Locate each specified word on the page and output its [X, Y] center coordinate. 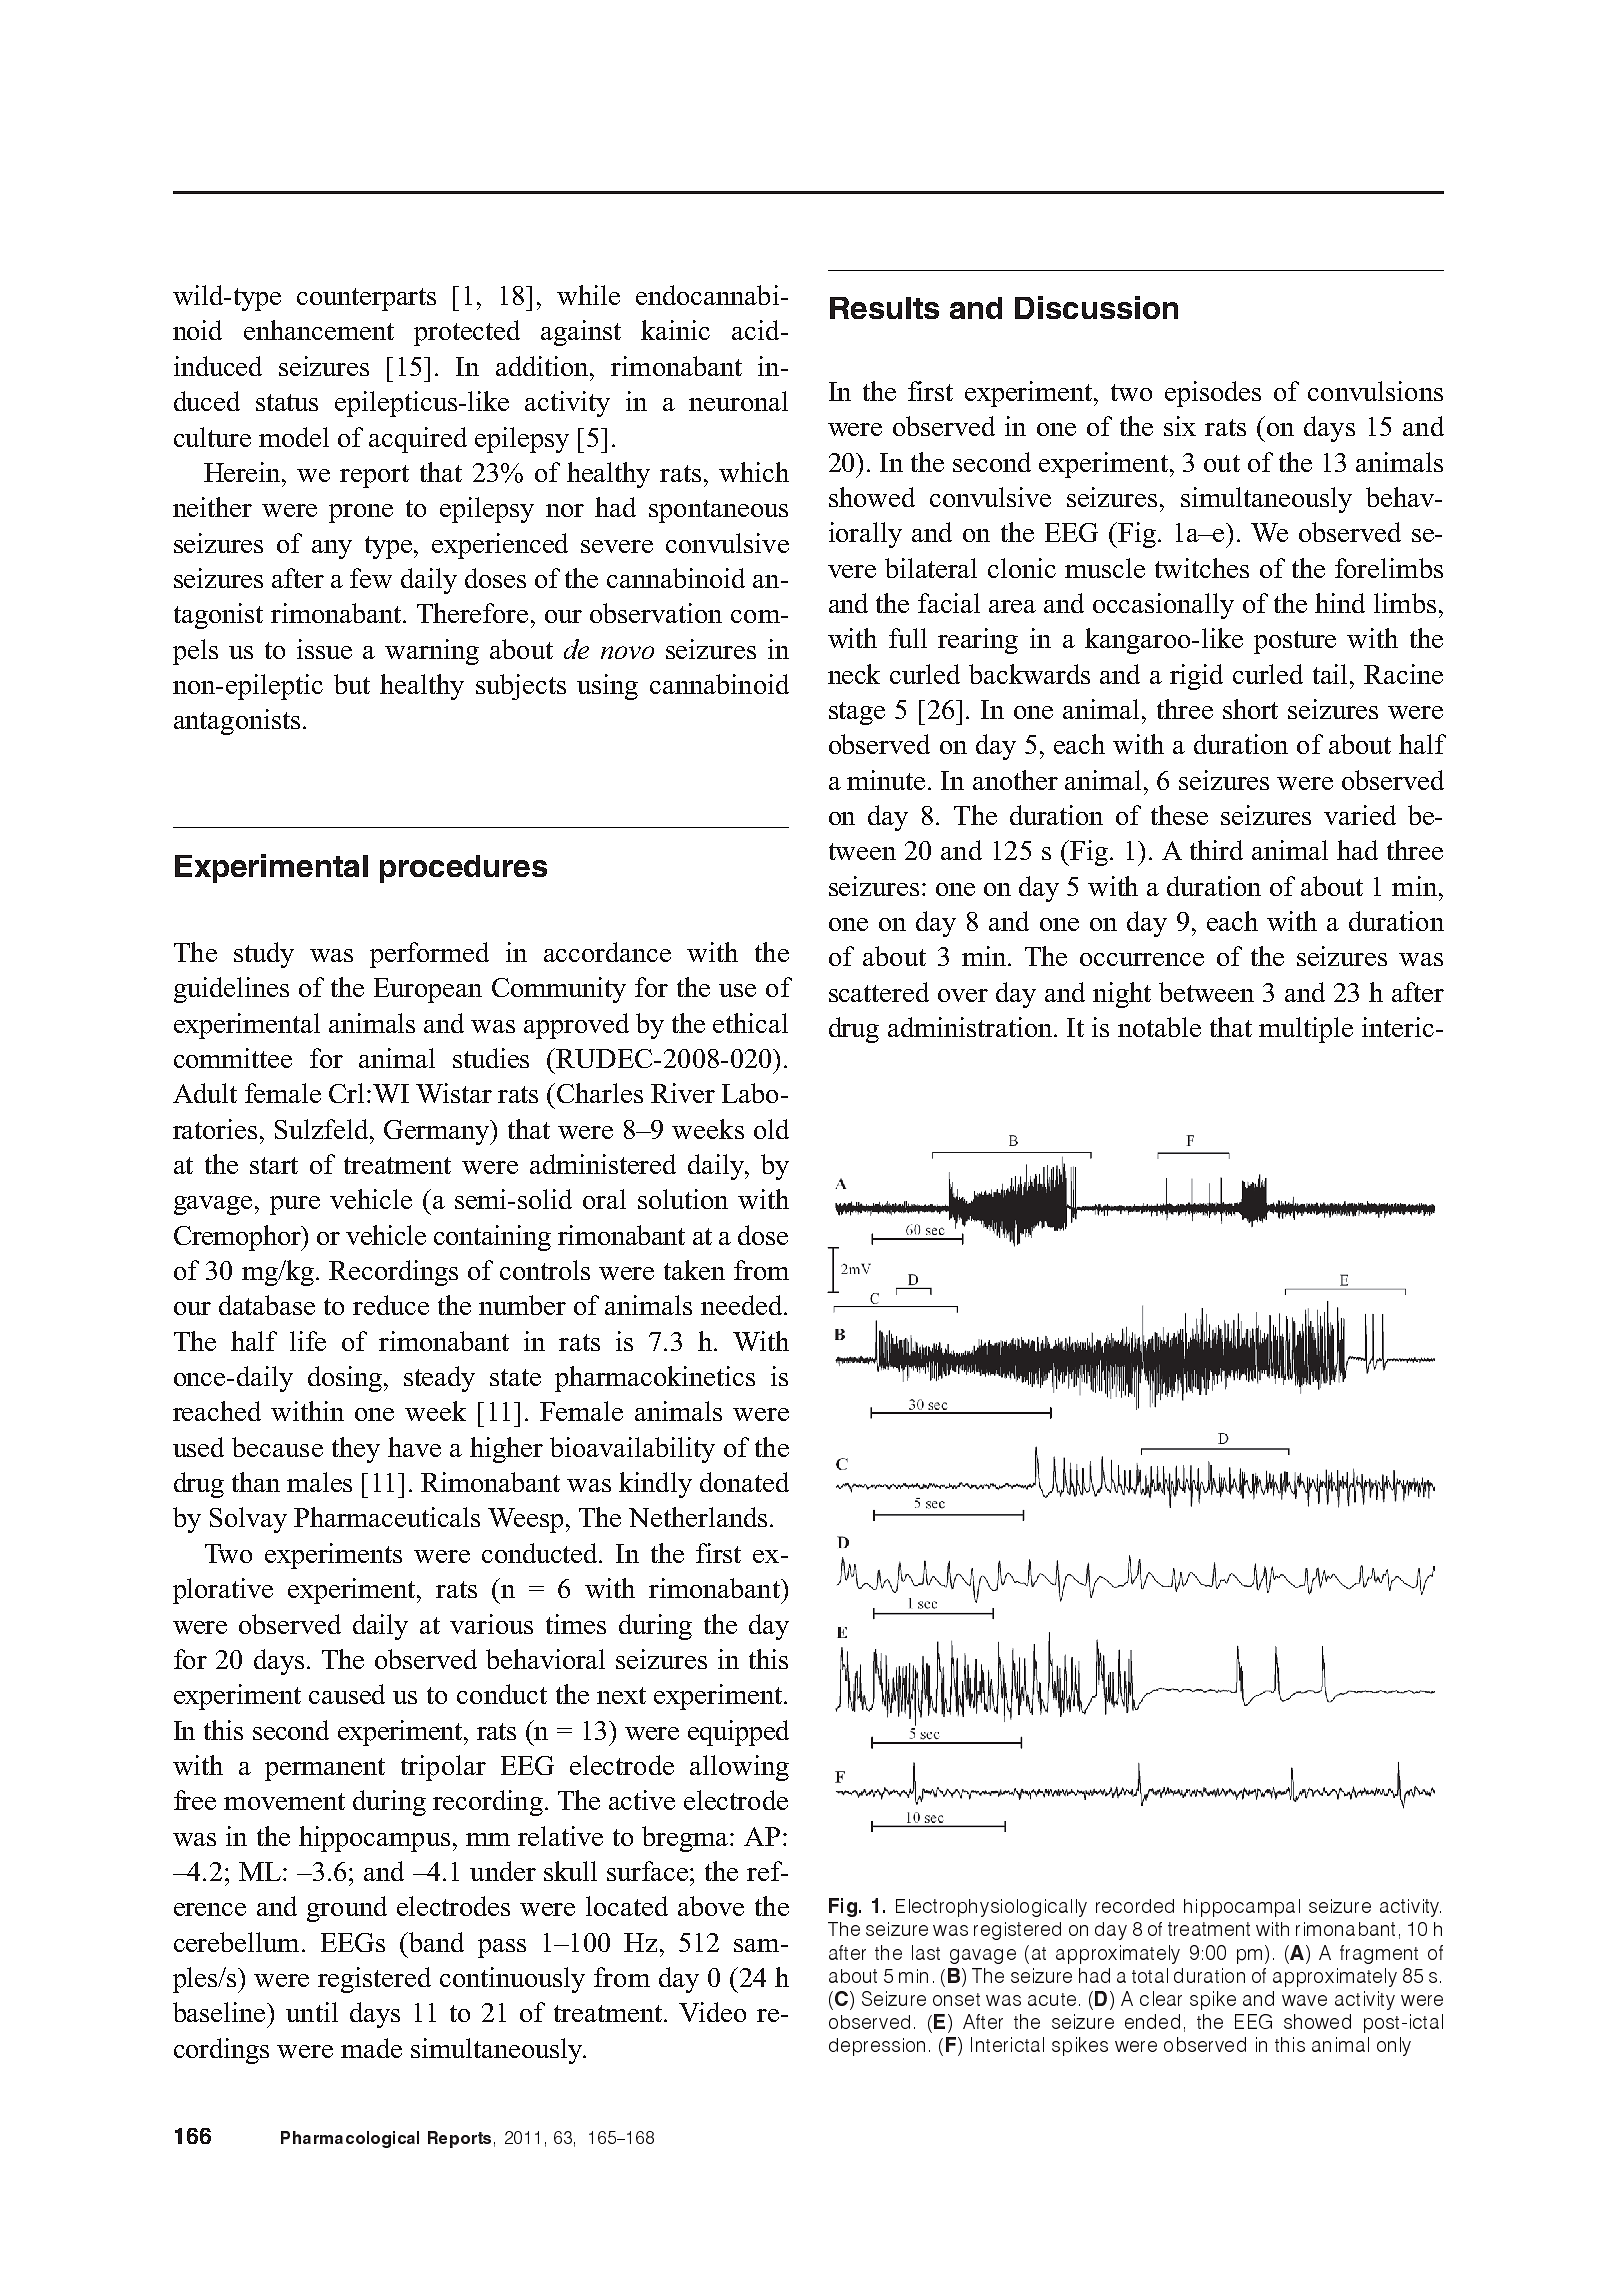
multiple [1306, 1030]
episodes [1213, 394]
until [312, 2012]
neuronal [738, 401]
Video [712, 2012]
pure [295, 1205]
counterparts [366, 299]
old [771, 1129]
